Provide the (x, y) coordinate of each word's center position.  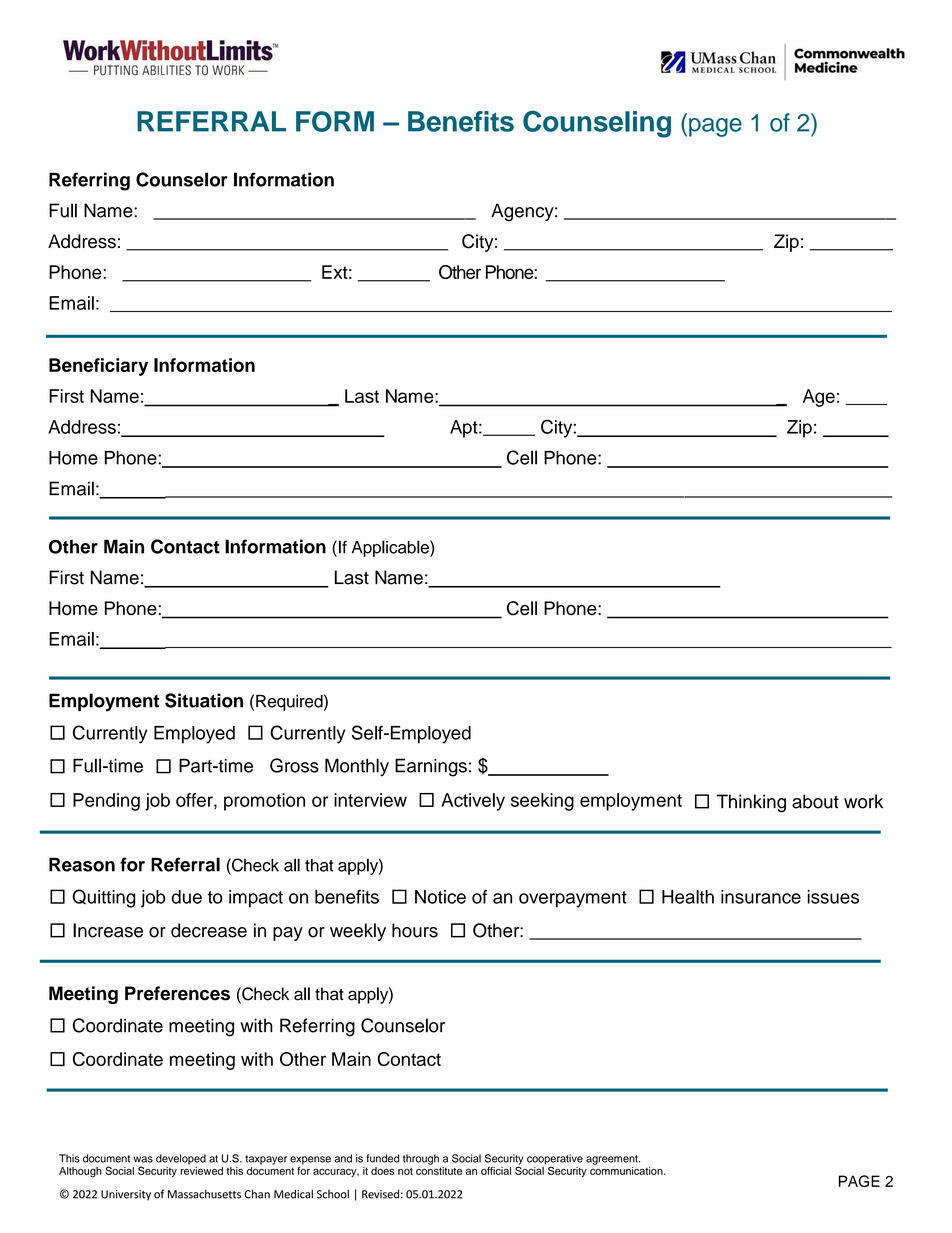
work (863, 801)
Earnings (431, 767)
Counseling (597, 124)
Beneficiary (98, 367)
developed (181, 1159)
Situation (204, 700)
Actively (473, 802)
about (815, 801)
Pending (106, 802)
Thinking (751, 803)
